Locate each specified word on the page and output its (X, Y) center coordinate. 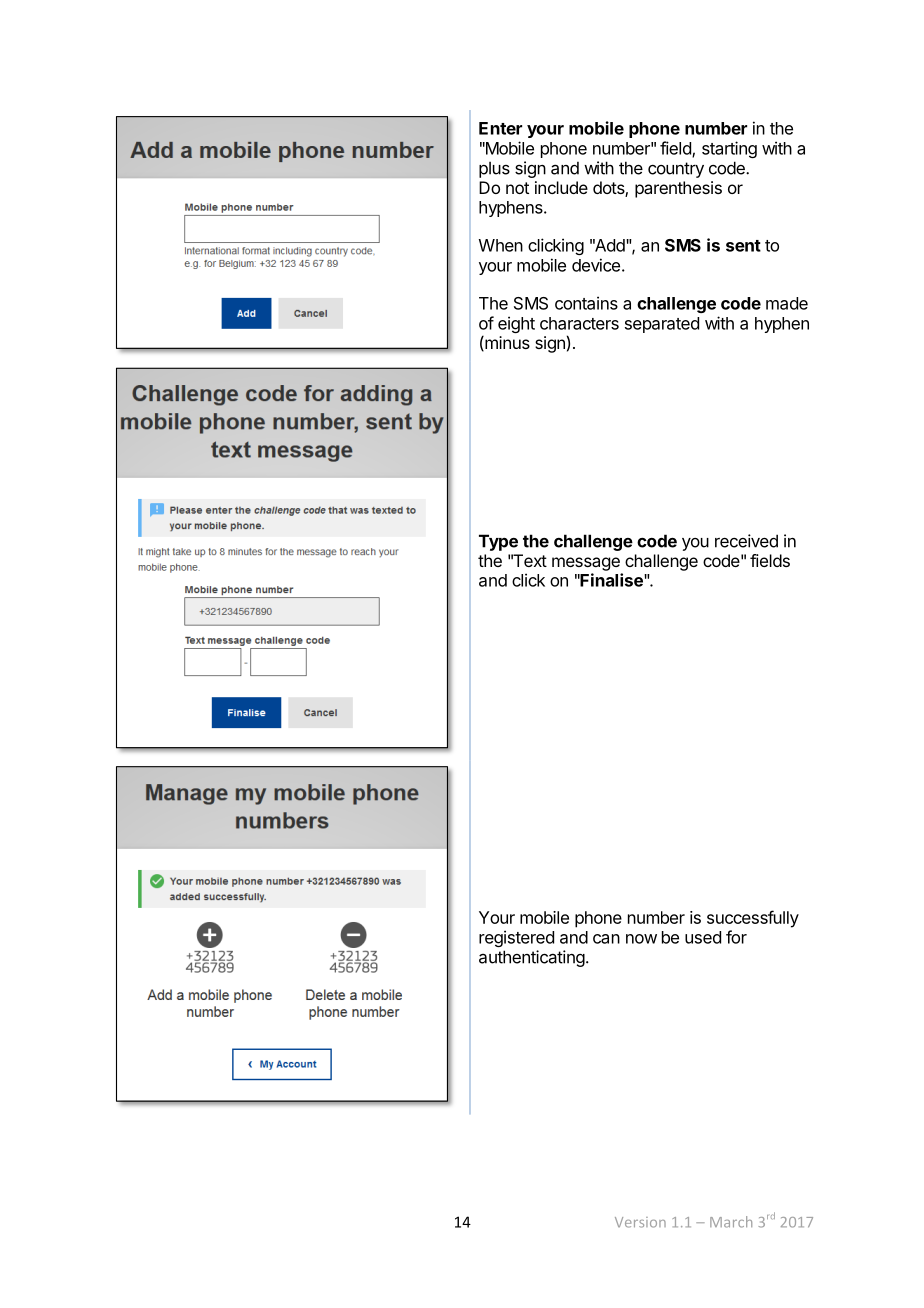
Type (498, 542)
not (517, 188)
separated (662, 325)
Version (640, 1222)
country (676, 170)
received (746, 541)
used (703, 937)
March (731, 1222)
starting (729, 149)
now (641, 939)
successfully (753, 919)
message (586, 564)
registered (516, 938)
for (736, 937)
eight (516, 324)
